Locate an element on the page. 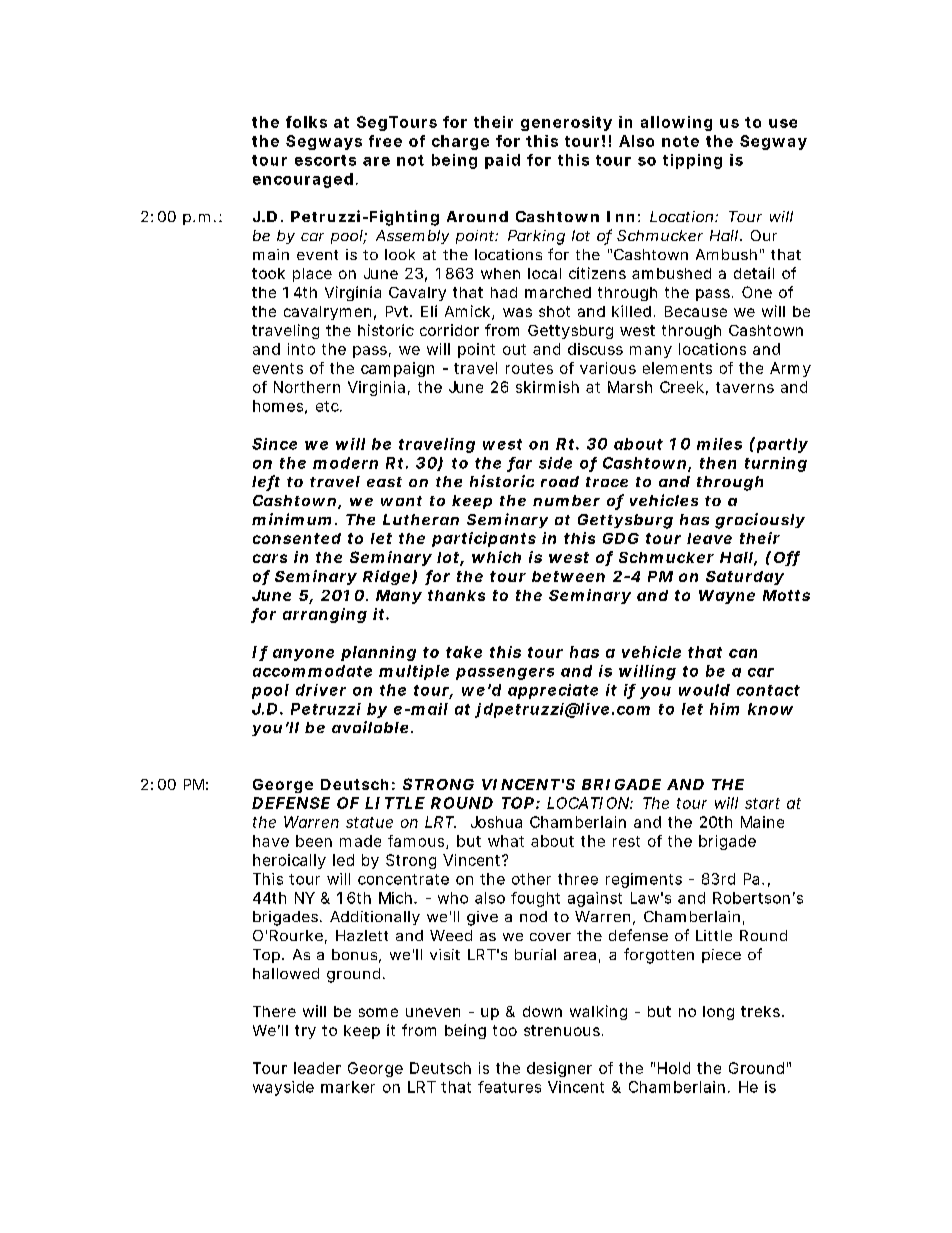  into is located at coordinates (301, 349).
